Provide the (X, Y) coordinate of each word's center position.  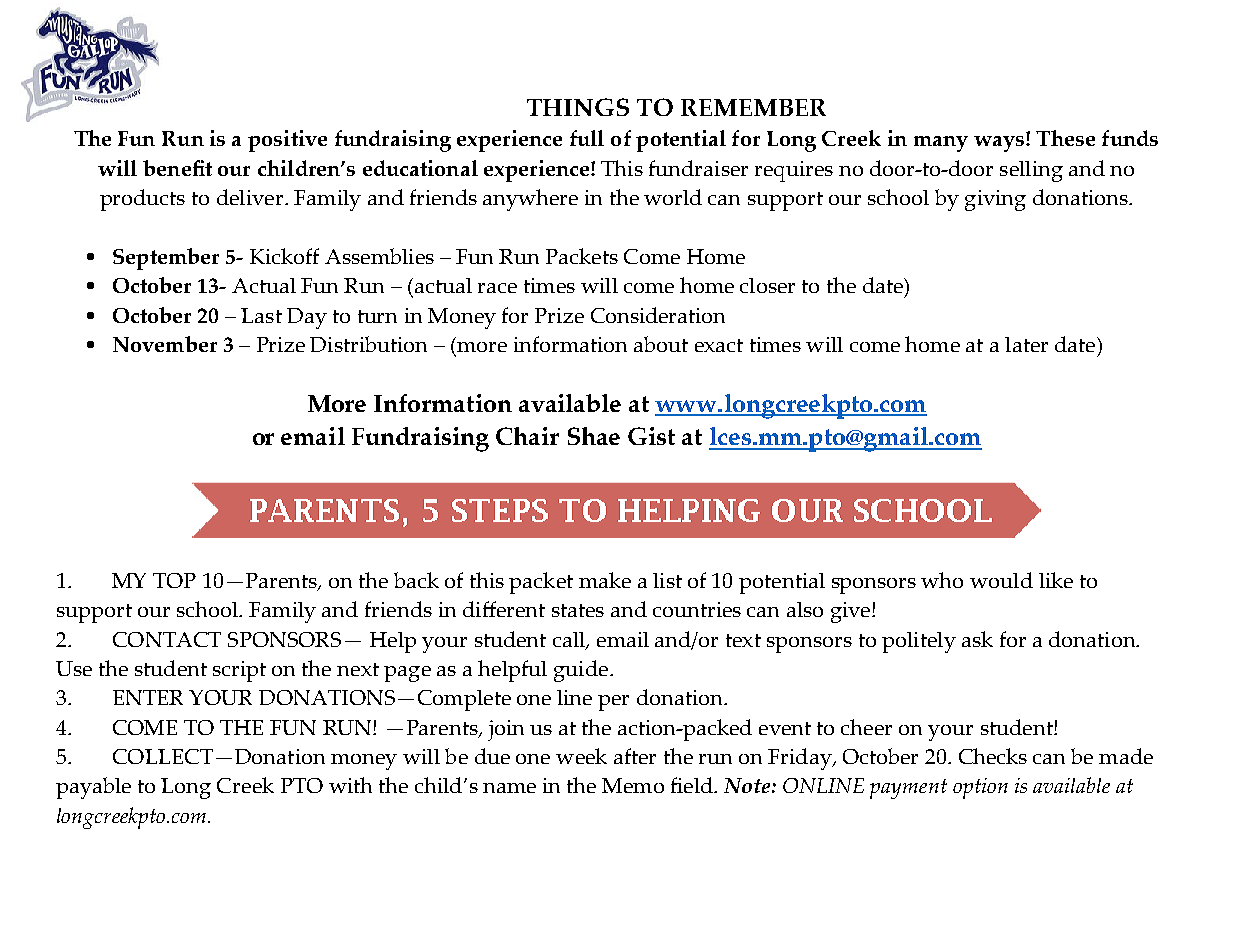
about (661, 344)
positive (287, 141)
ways (1000, 144)
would (1001, 580)
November (165, 344)
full (587, 138)
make (605, 580)
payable (93, 788)
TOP (174, 580)
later (1026, 344)
